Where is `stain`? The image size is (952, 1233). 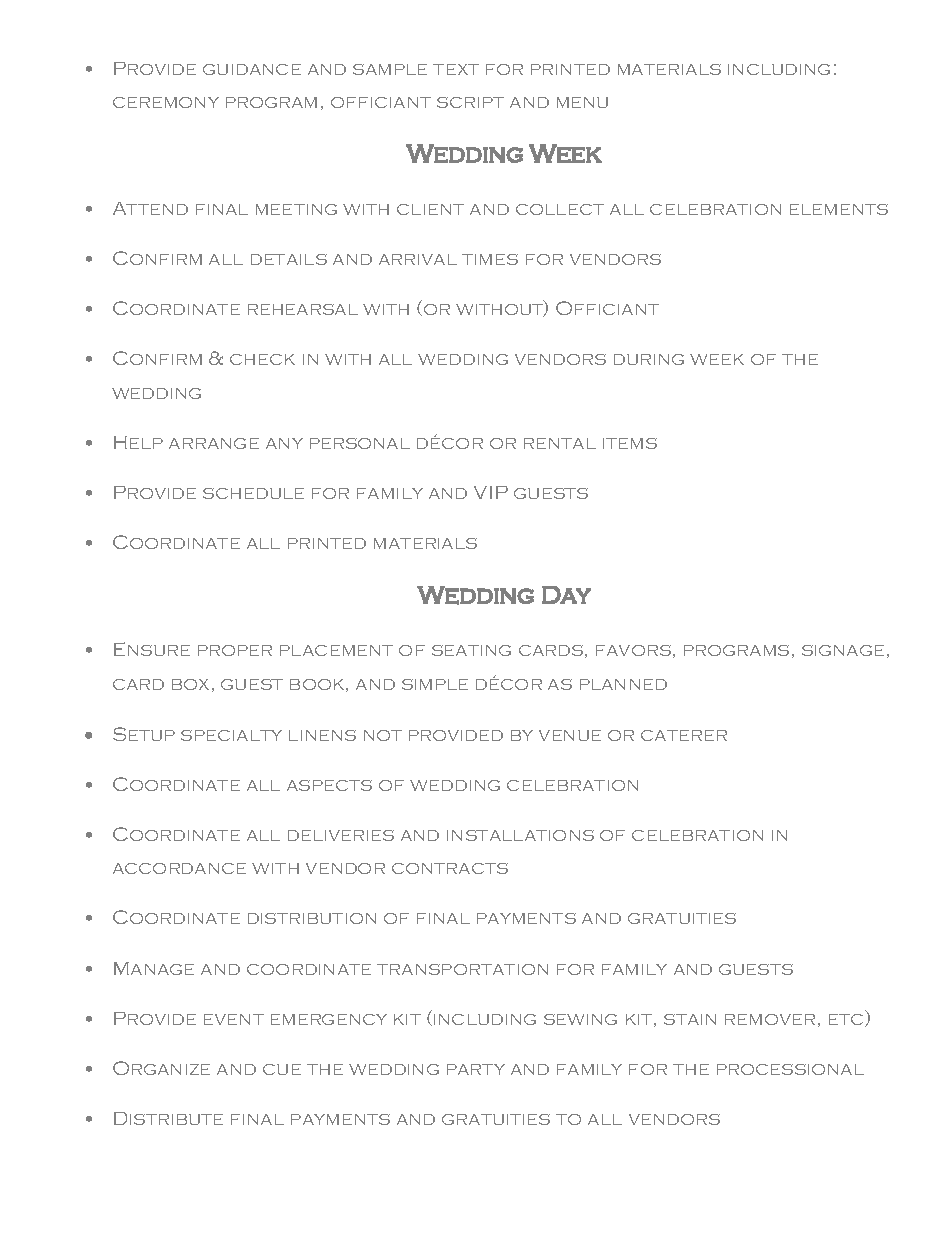
stain is located at coordinates (690, 1019).
